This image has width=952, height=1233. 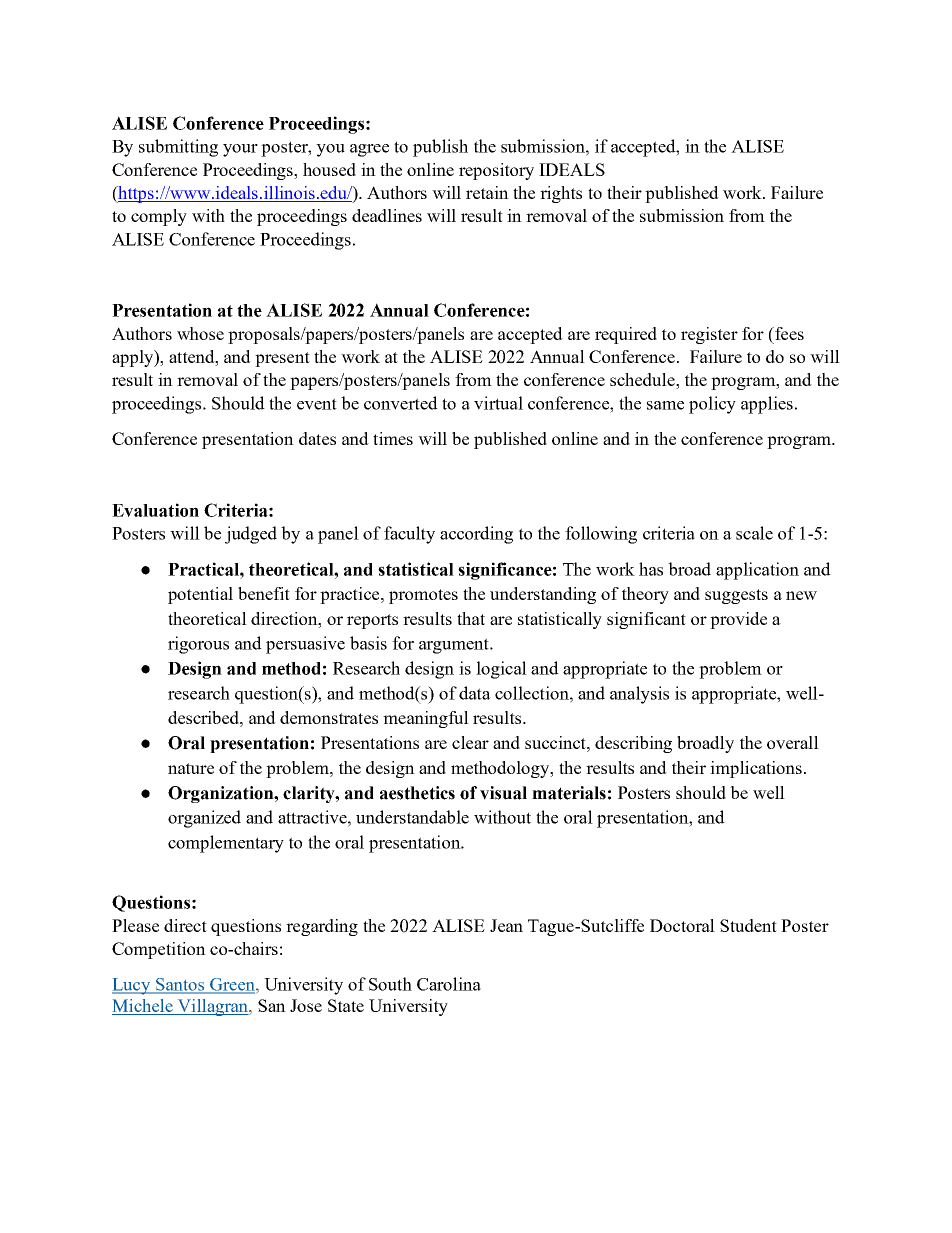 What do you see at coordinates (748, 925) in the image?
I see `Student` at bounding box center [748, 925].
